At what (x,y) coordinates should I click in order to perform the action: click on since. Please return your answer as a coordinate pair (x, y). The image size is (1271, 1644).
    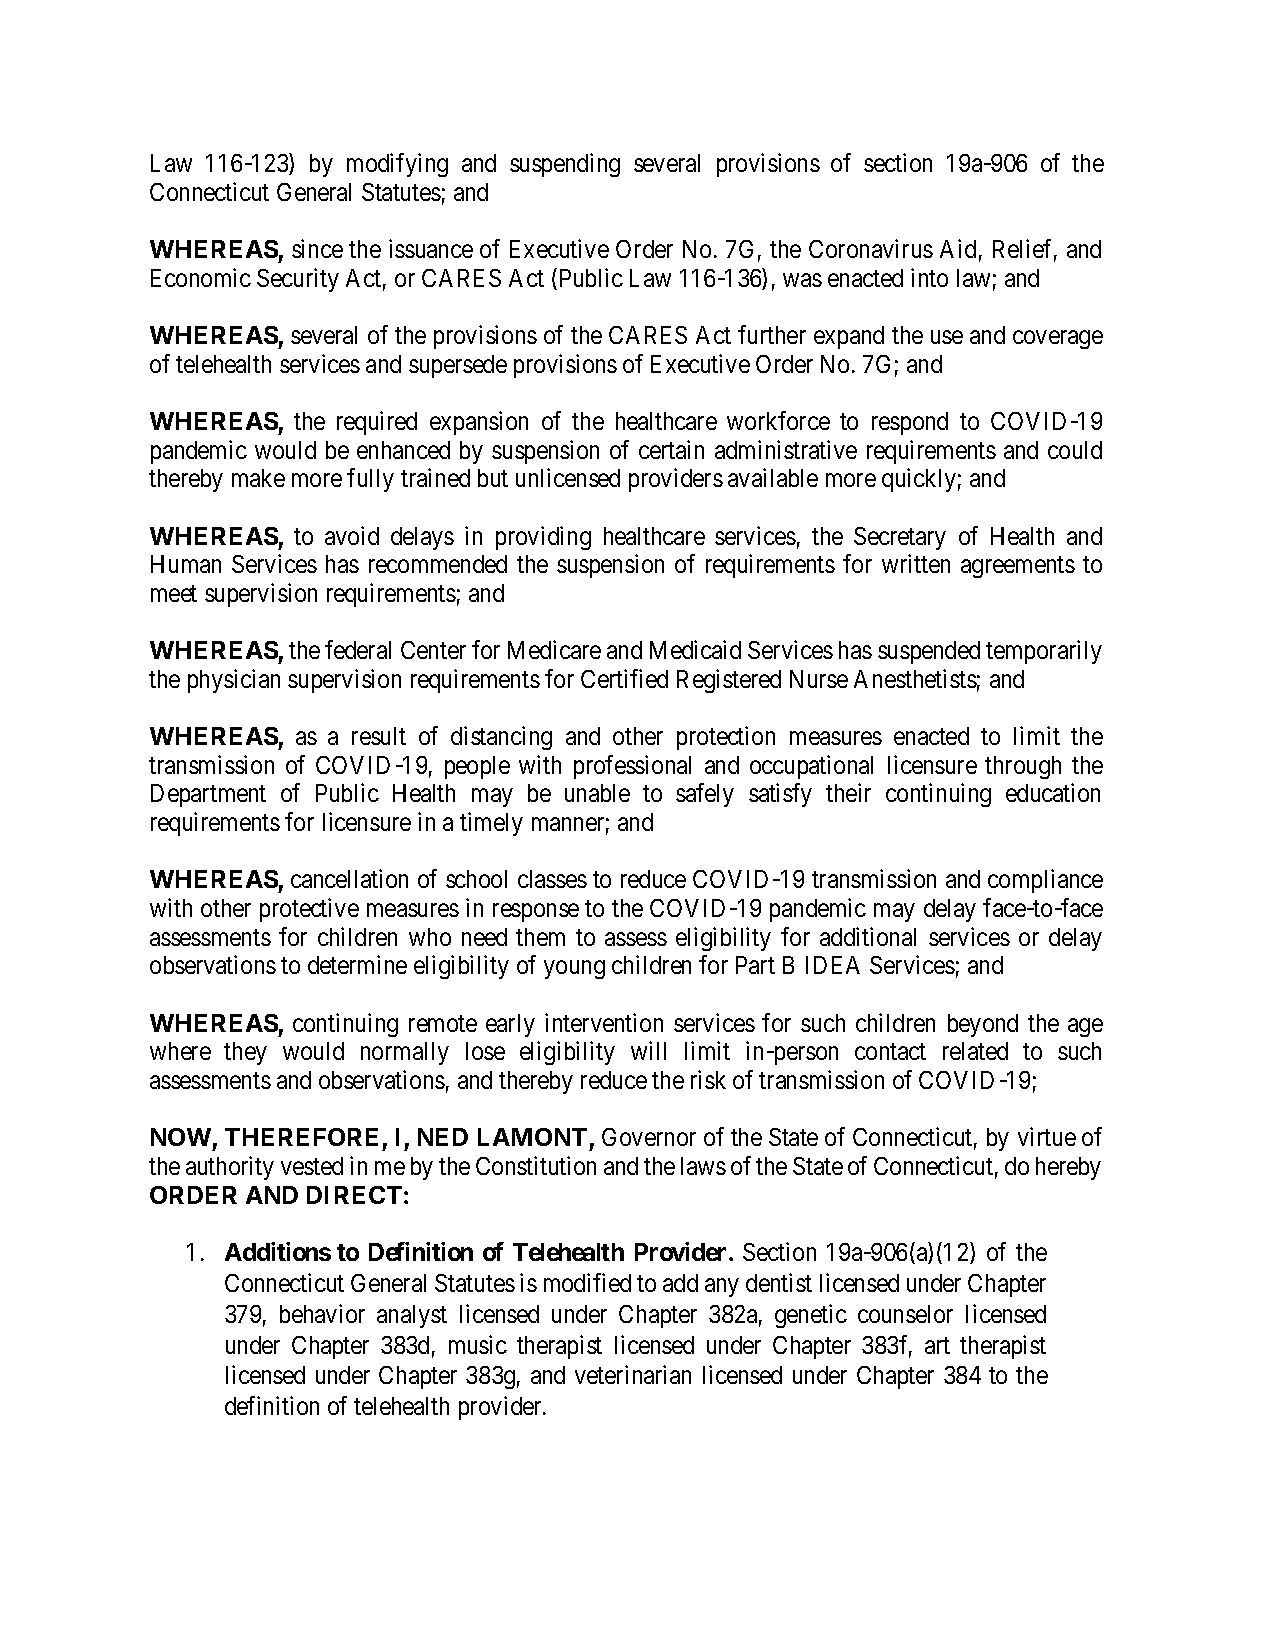
    Looking at the image, I should click on (317, 248).
